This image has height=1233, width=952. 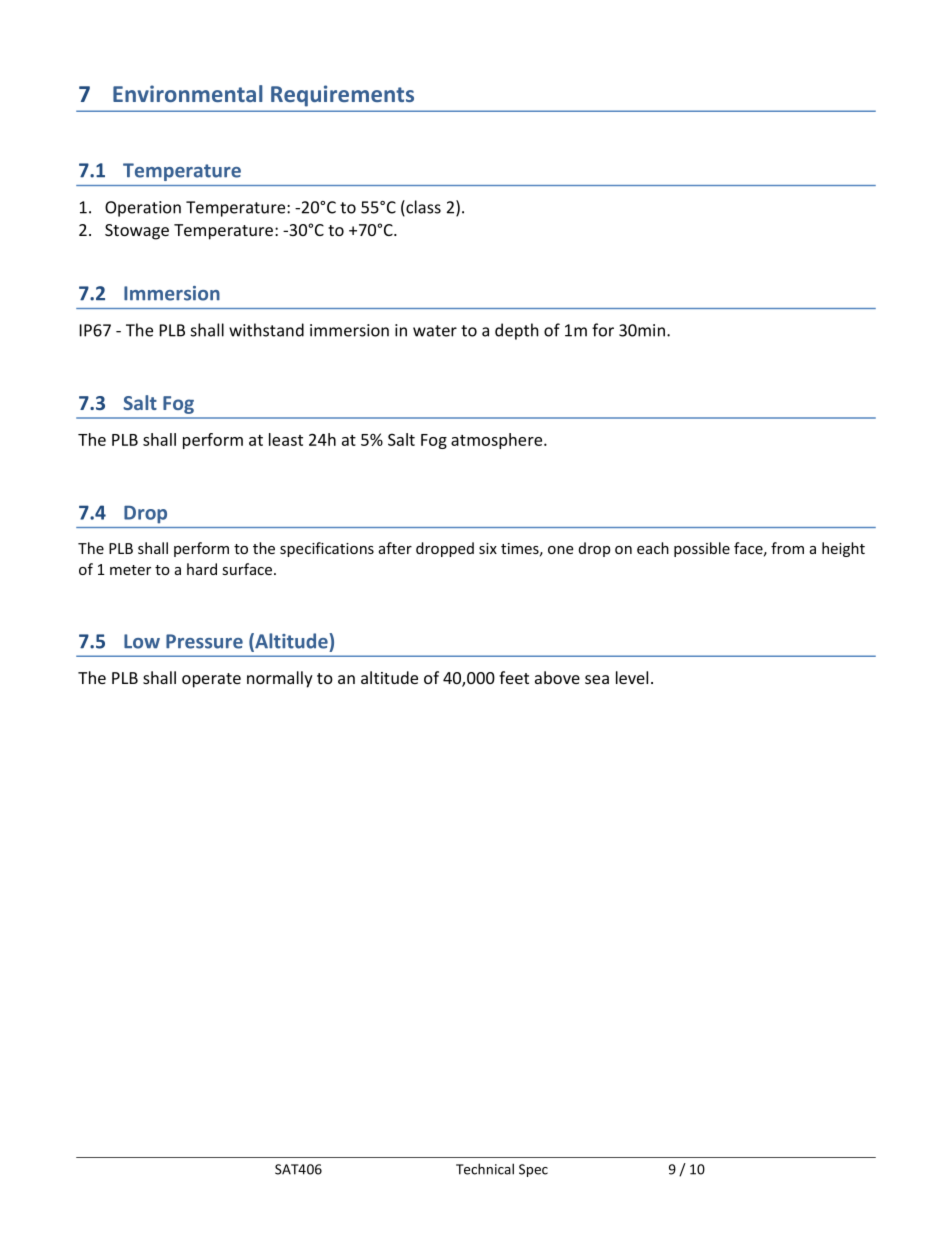 I want to click on from, so click(x=787, y=548).
